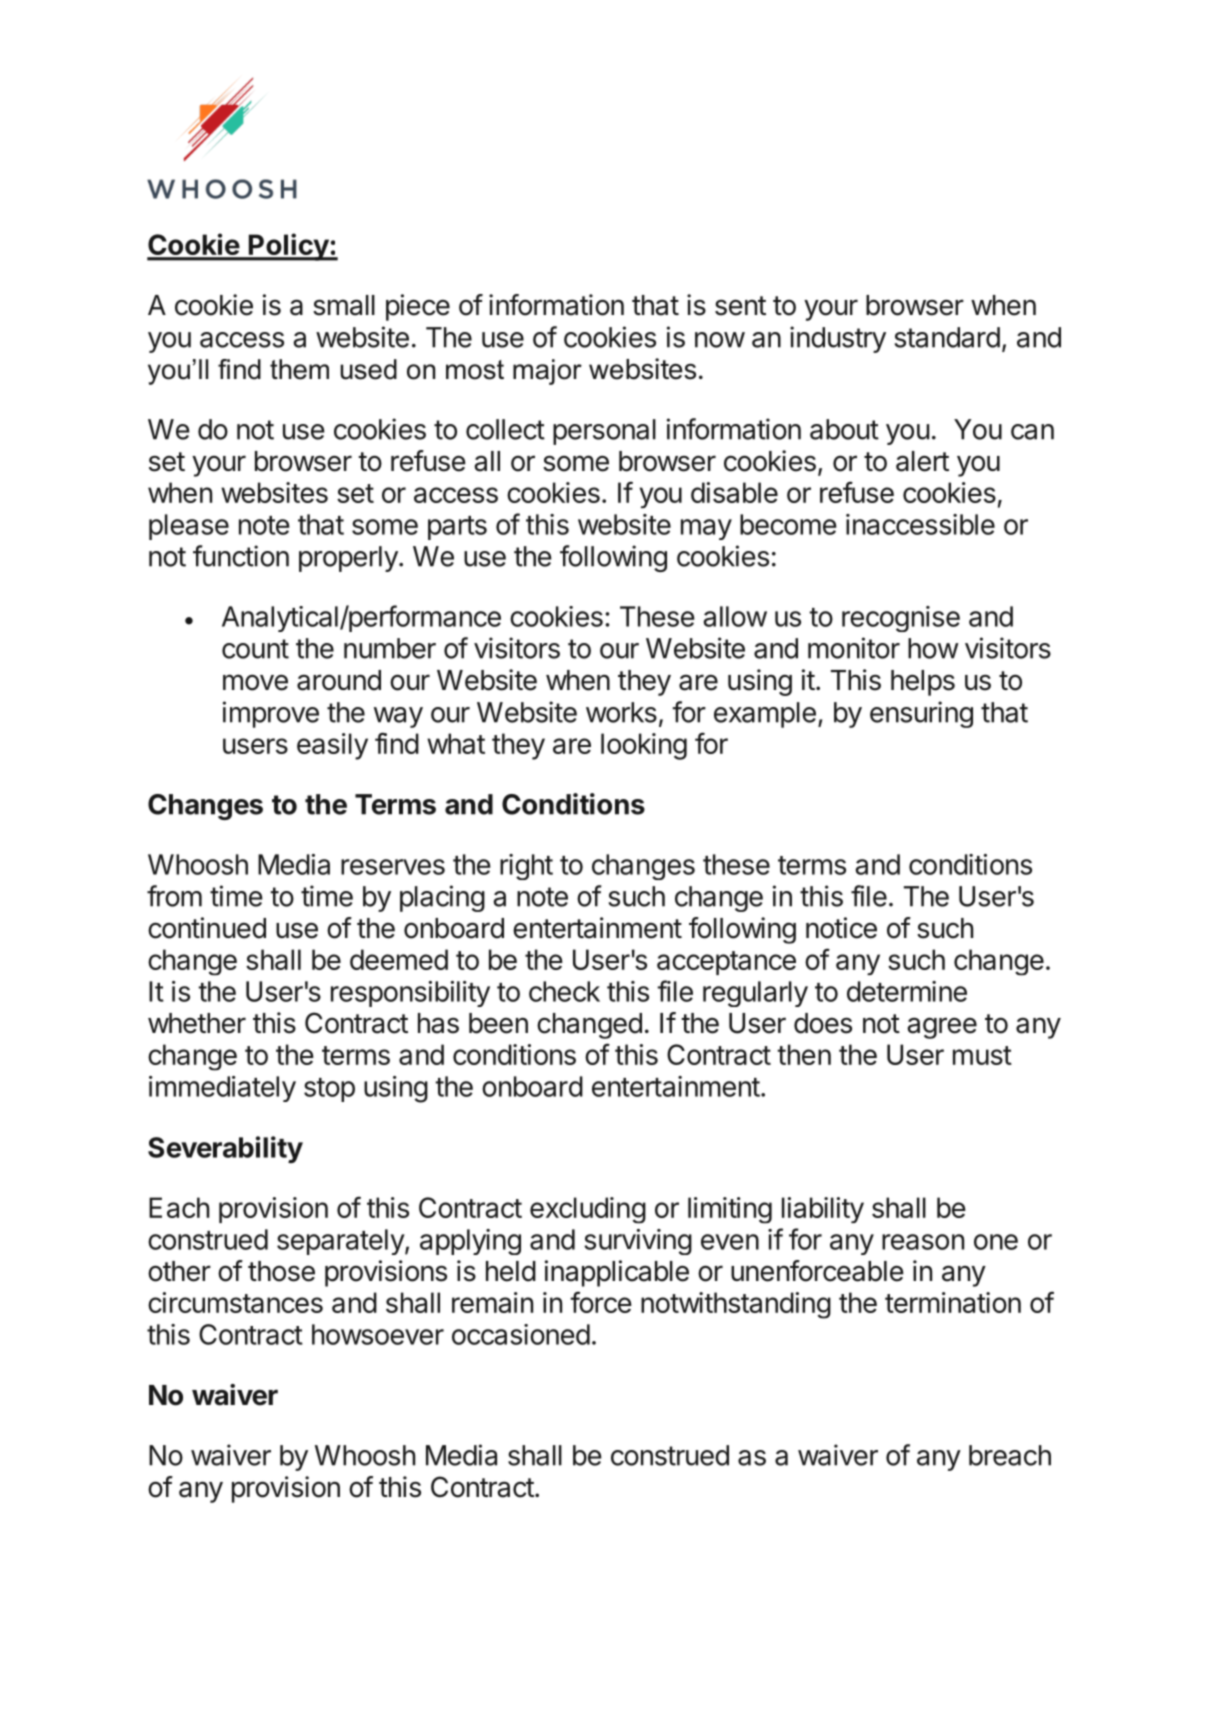 The height and width of the screenshot is (1722, 1217). What do you see at coordinates (947, 337) in the screenshot?
I see `standard` at bounding box center [947, 337].
